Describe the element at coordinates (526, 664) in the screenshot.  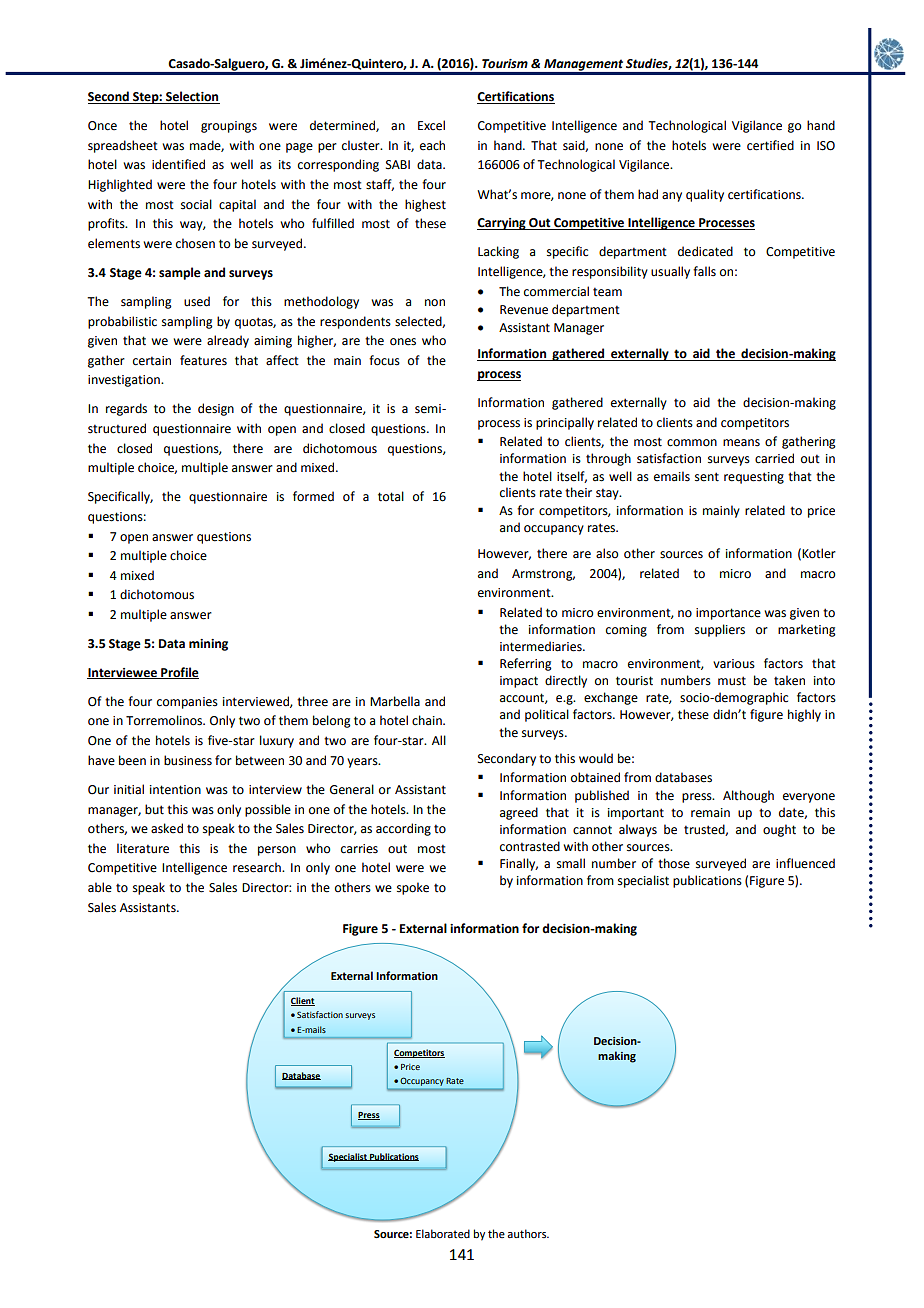
I see `Referring` at that location.
